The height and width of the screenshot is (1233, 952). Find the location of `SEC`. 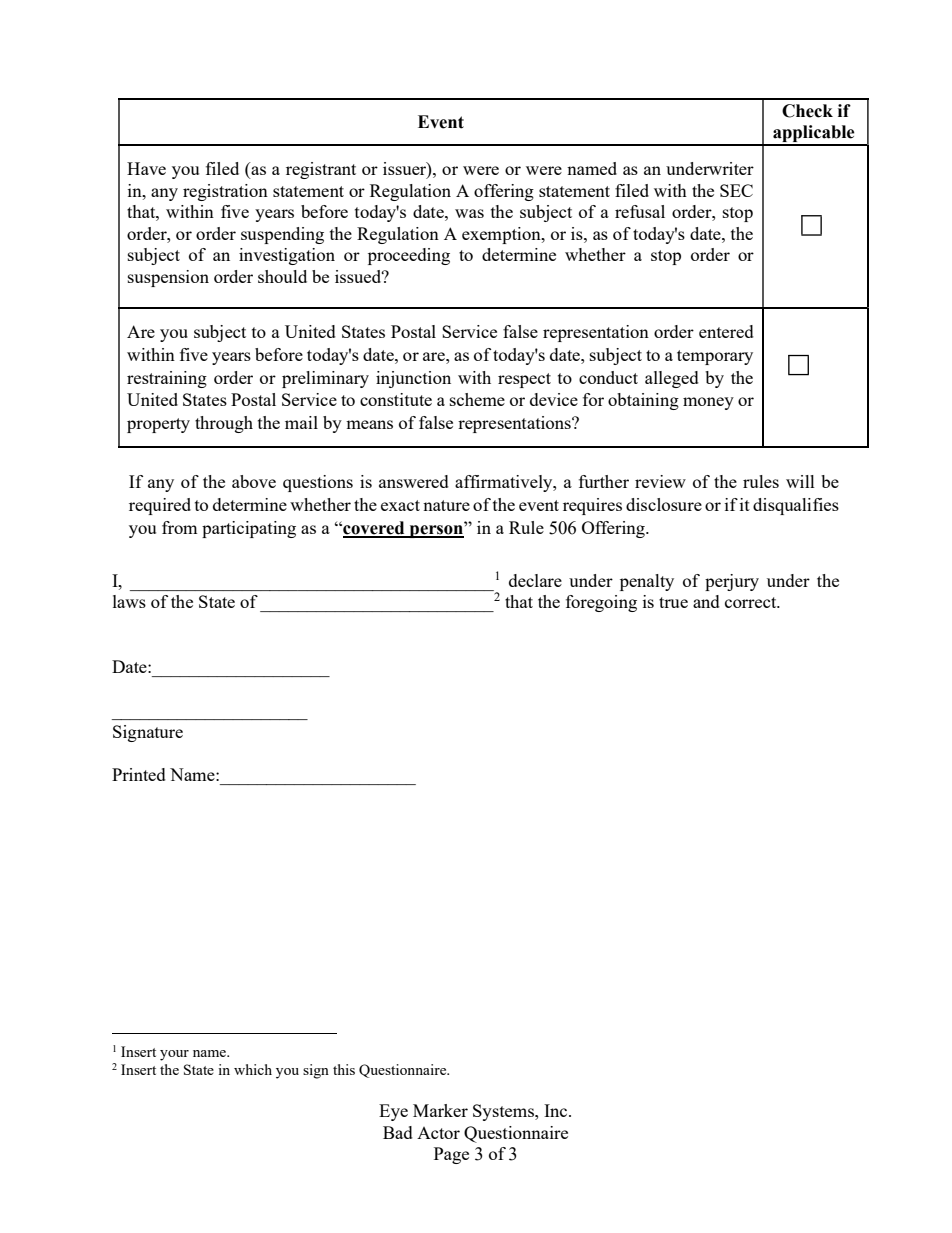

SEC is located at coordinates (736, 190).
